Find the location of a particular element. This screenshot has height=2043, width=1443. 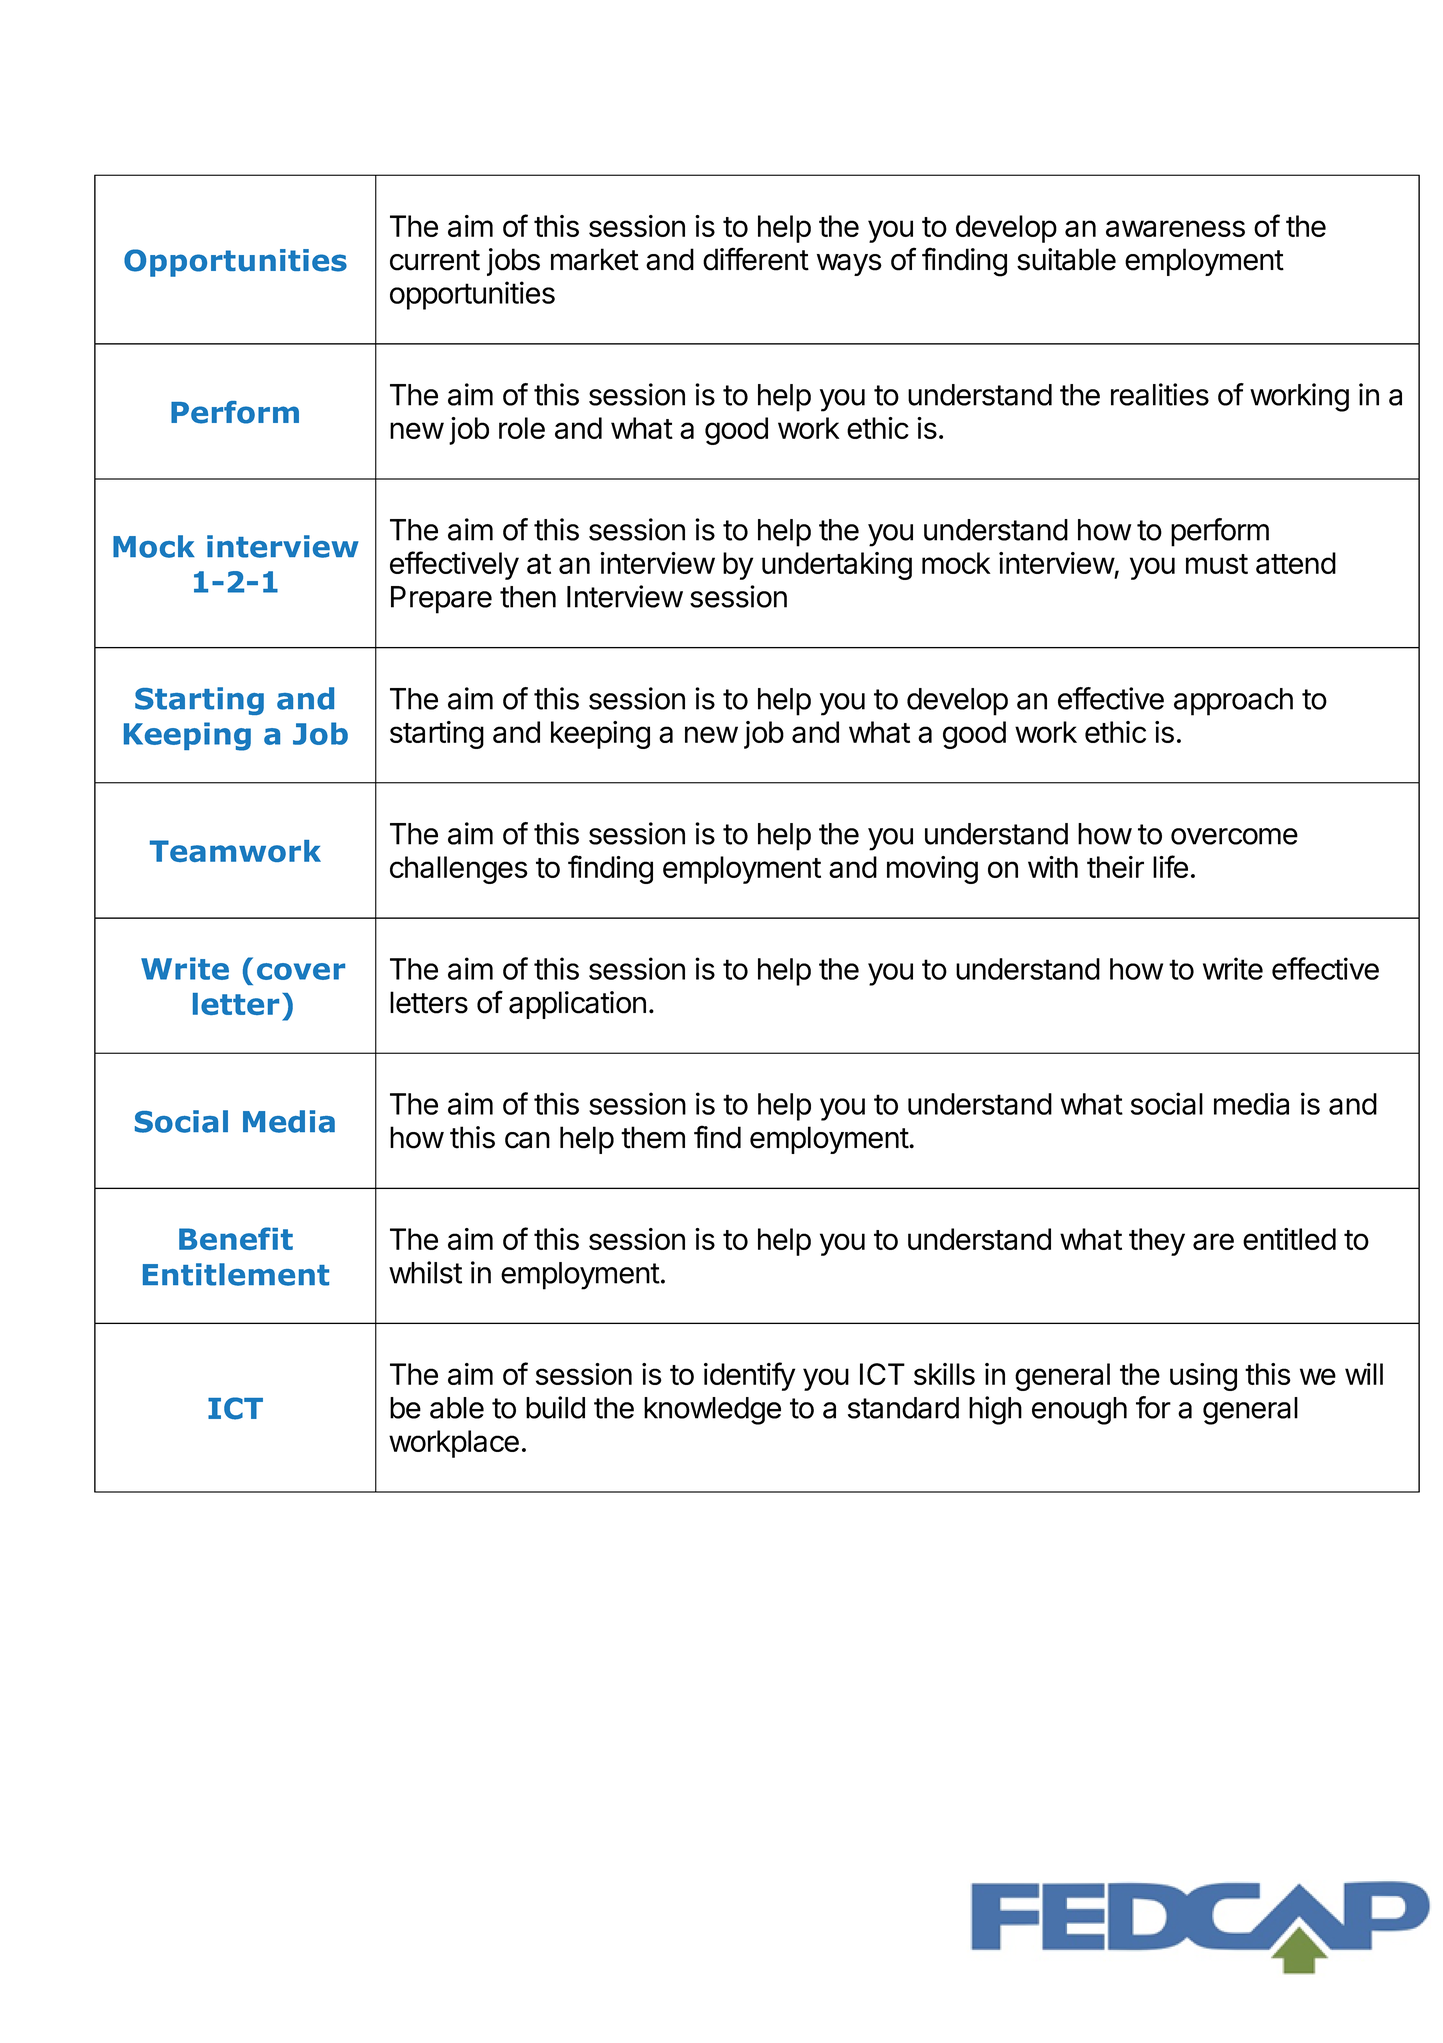

awareness is located at coordinates (1175, 228).
